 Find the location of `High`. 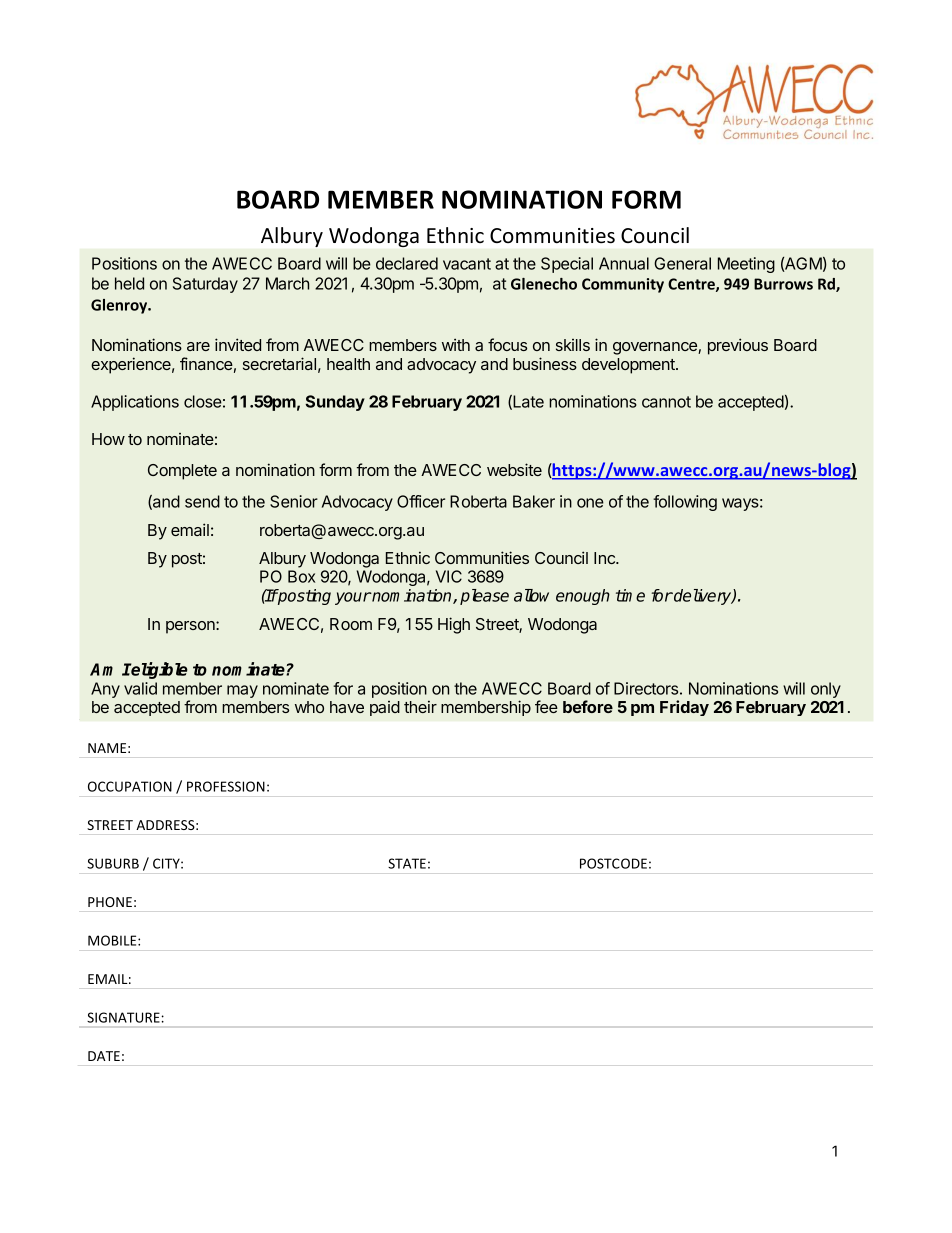

High is located at coordinates (454, 625).
